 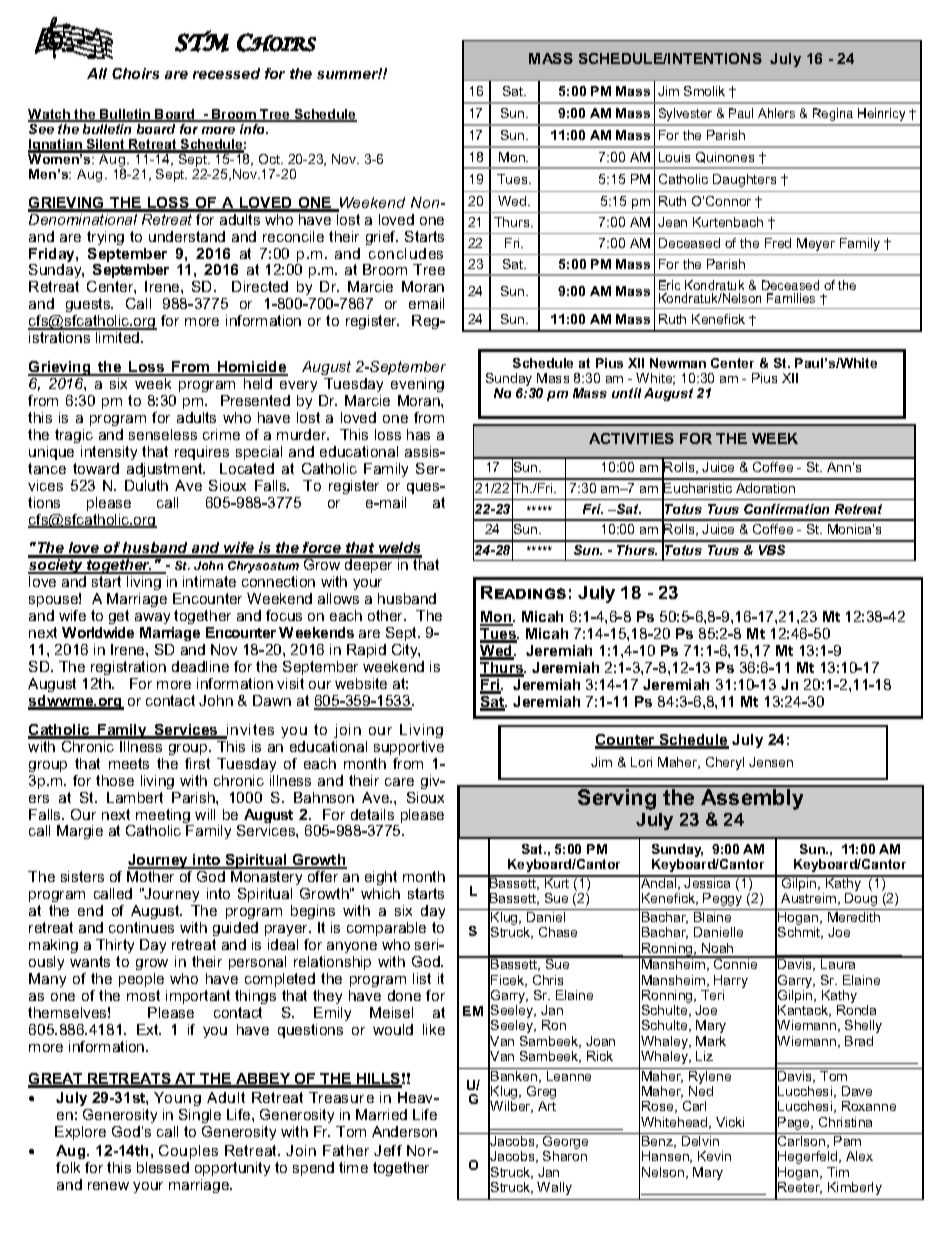 I want to click on Silent, so click(x=106, y=145).
